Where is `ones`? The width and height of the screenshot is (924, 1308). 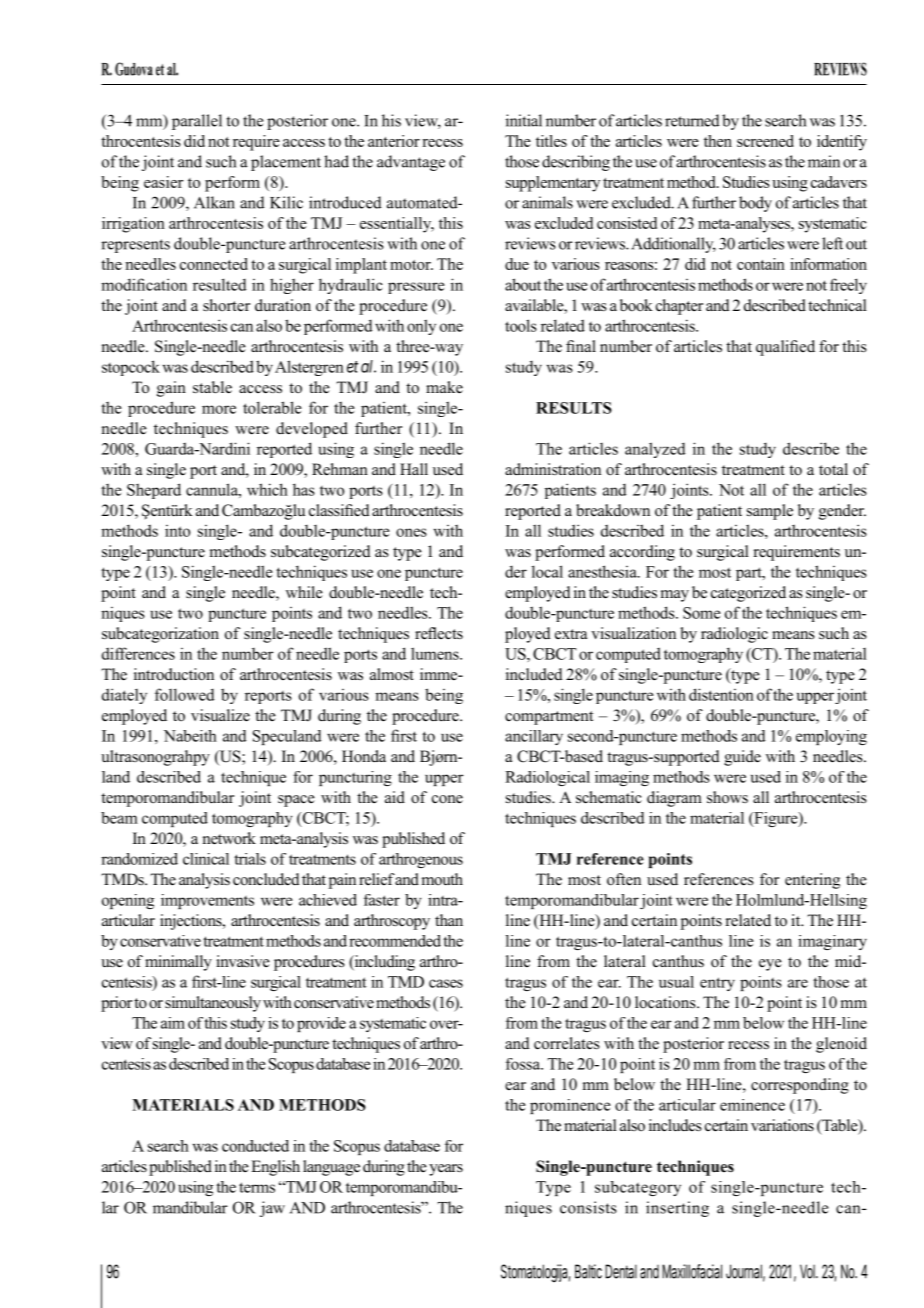
ones is located at coordinates (411, 532).
